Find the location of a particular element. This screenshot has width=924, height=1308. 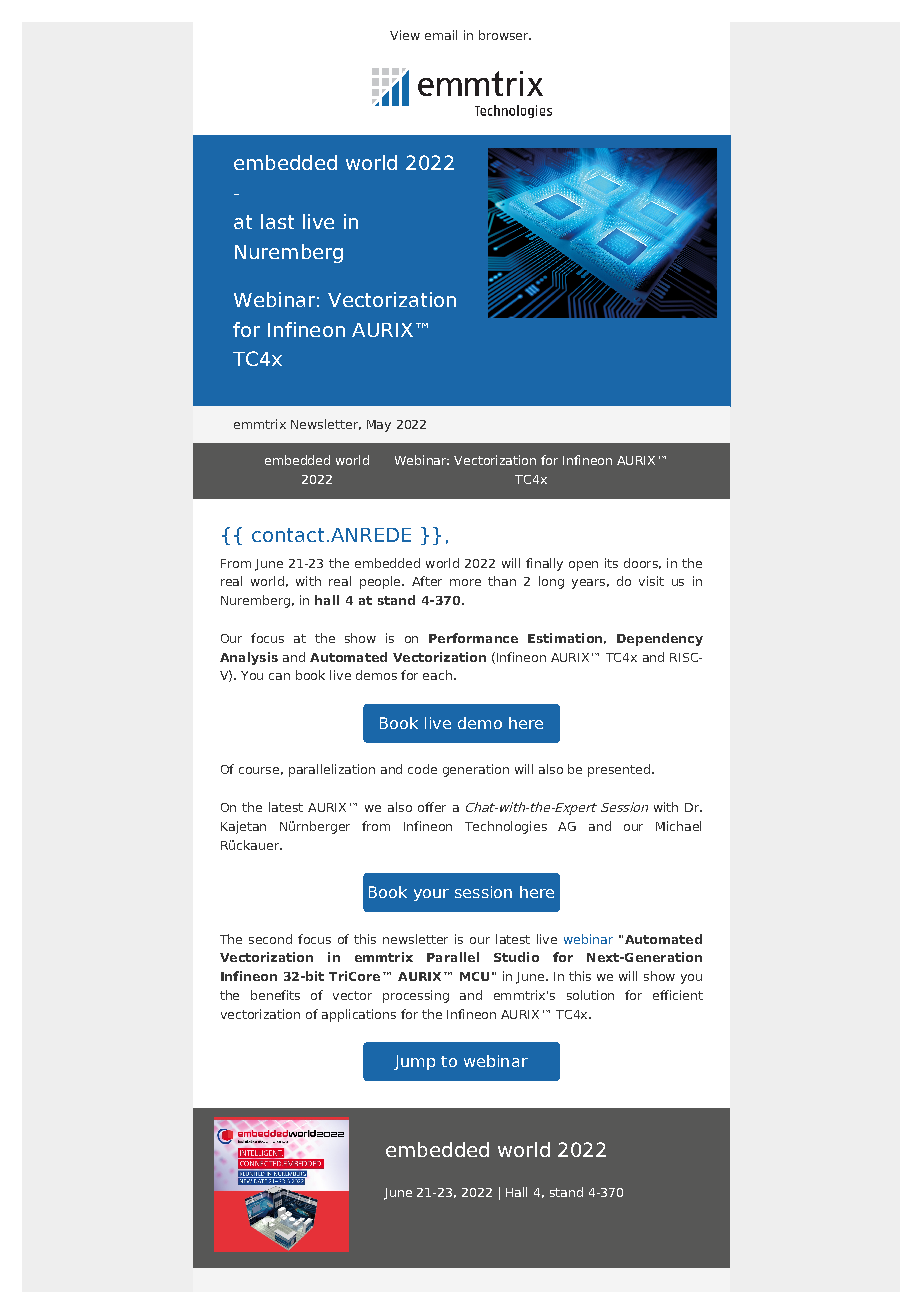

View is located at coordinates (405, 35).
